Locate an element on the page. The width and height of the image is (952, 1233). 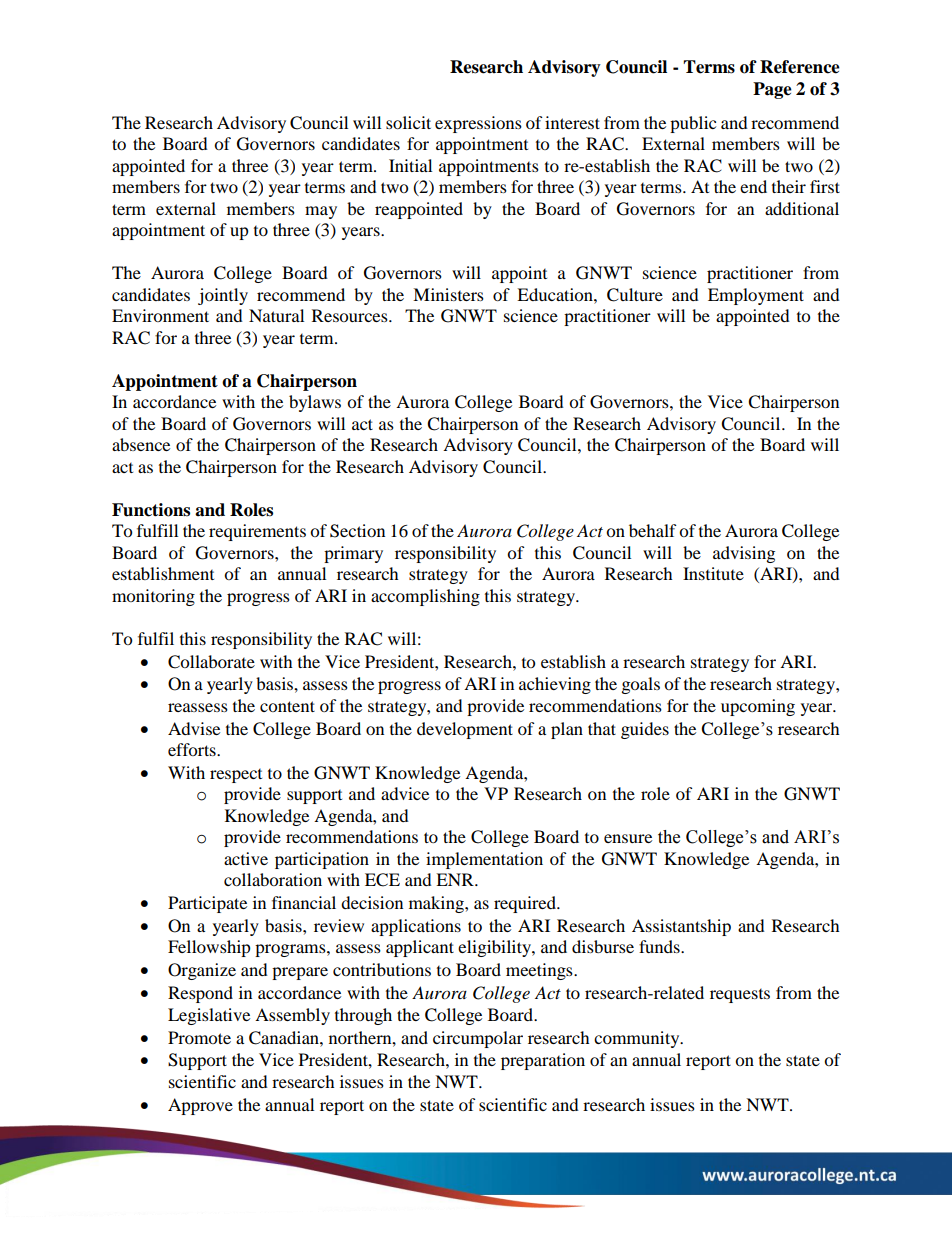
jointly is located at coordinates (223, 296).
